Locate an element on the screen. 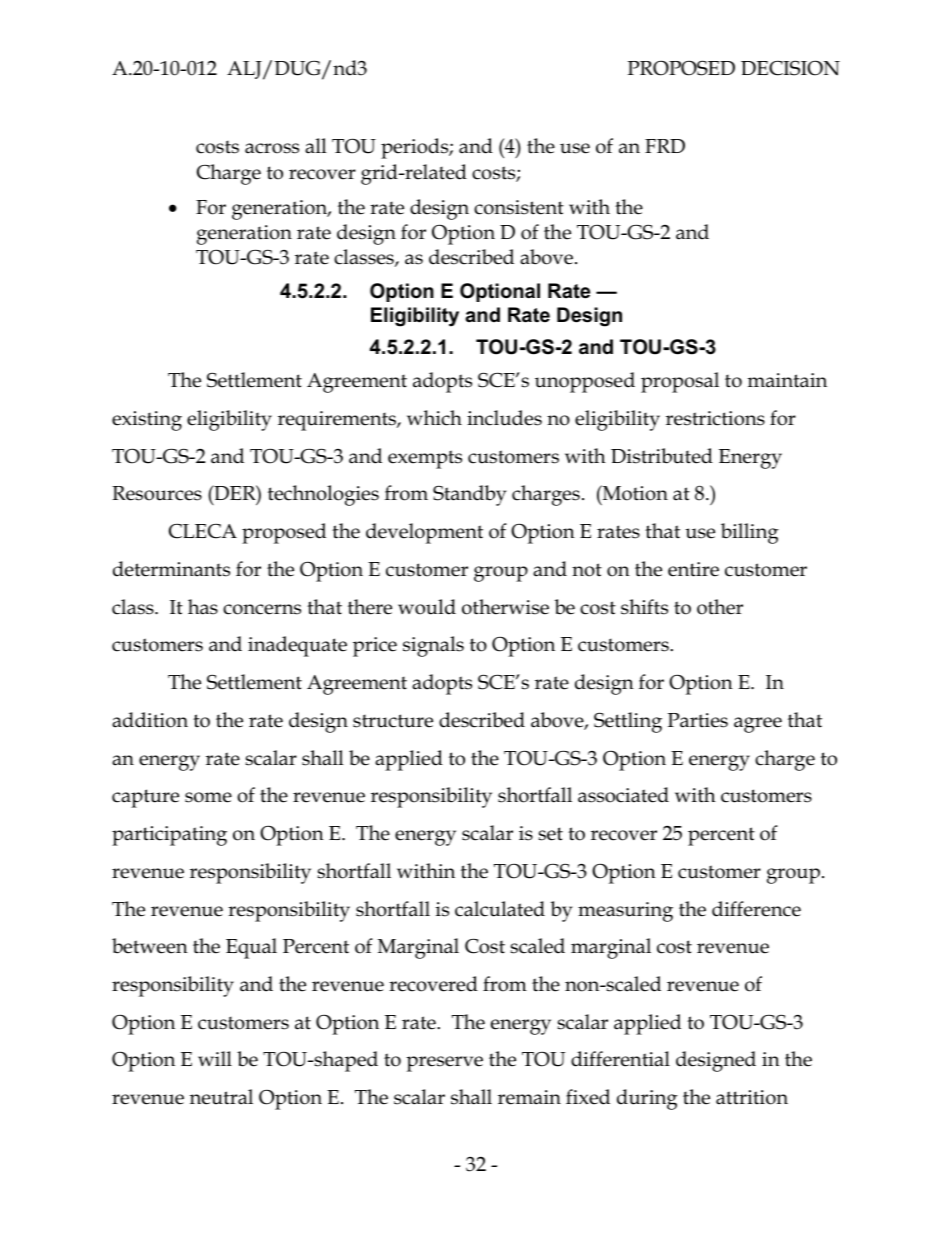  has is located at coordinates (203, 607).
